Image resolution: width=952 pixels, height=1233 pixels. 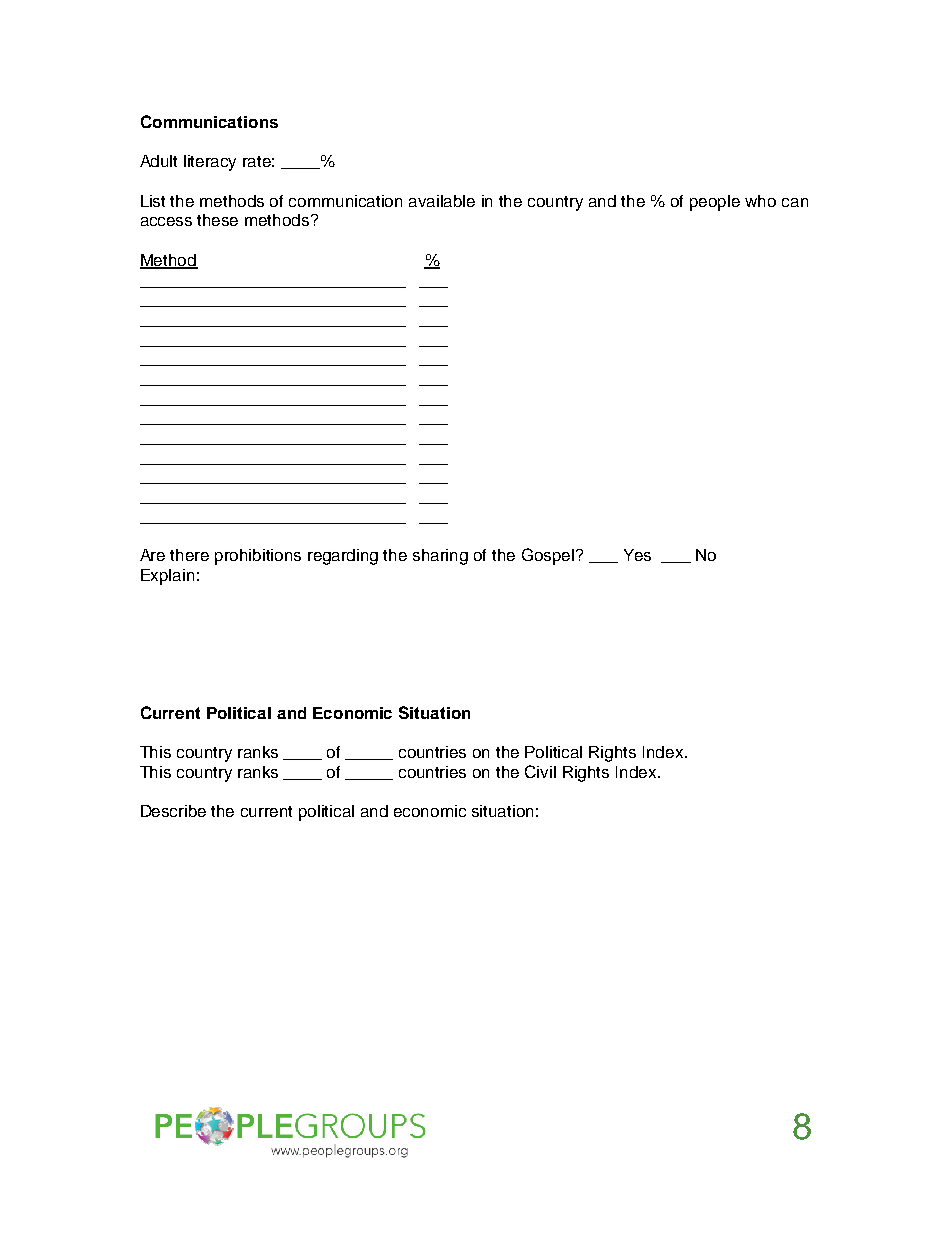 I want to click on access, so click(x=166, y=221).
